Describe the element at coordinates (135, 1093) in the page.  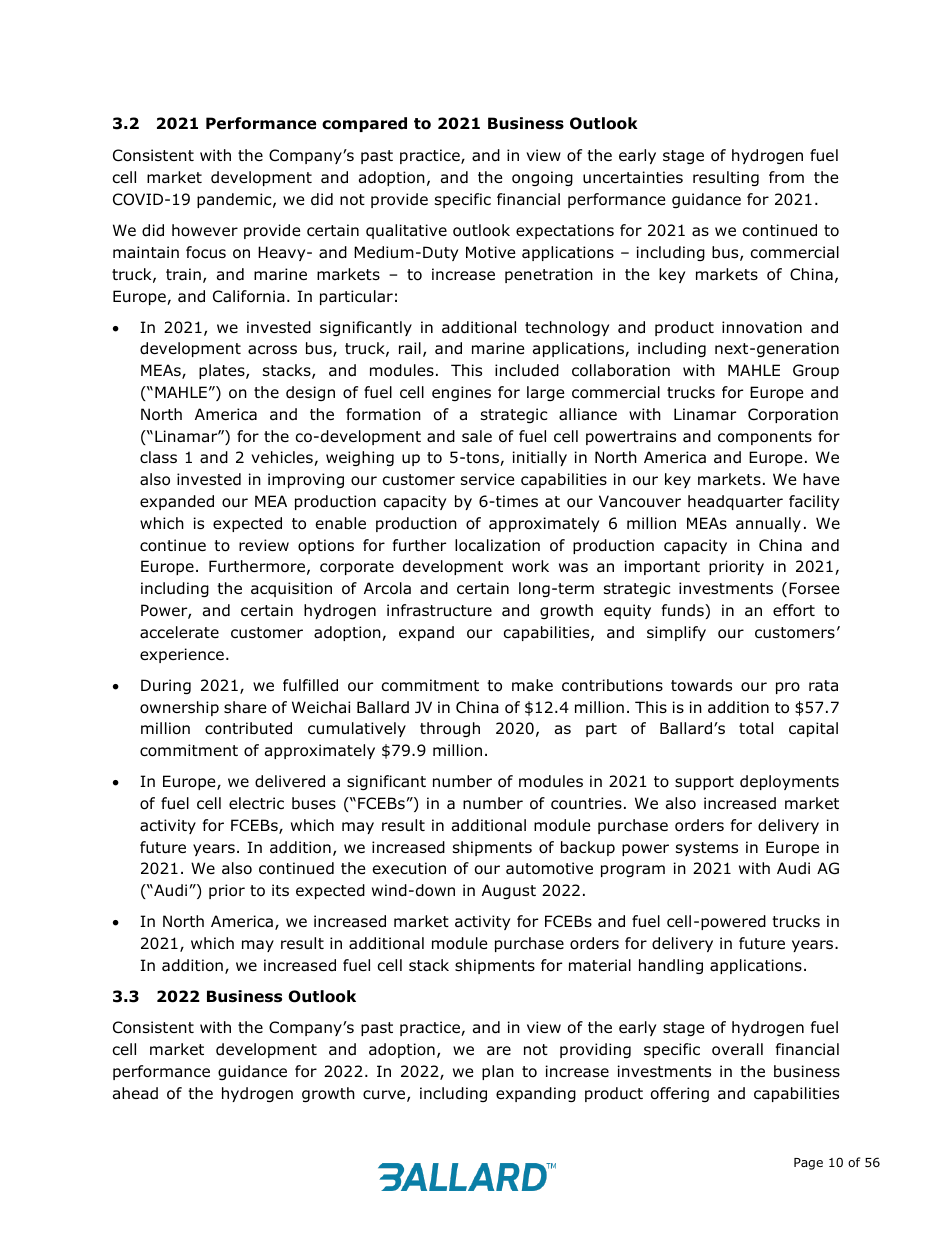
I see `ahead` at that location.
